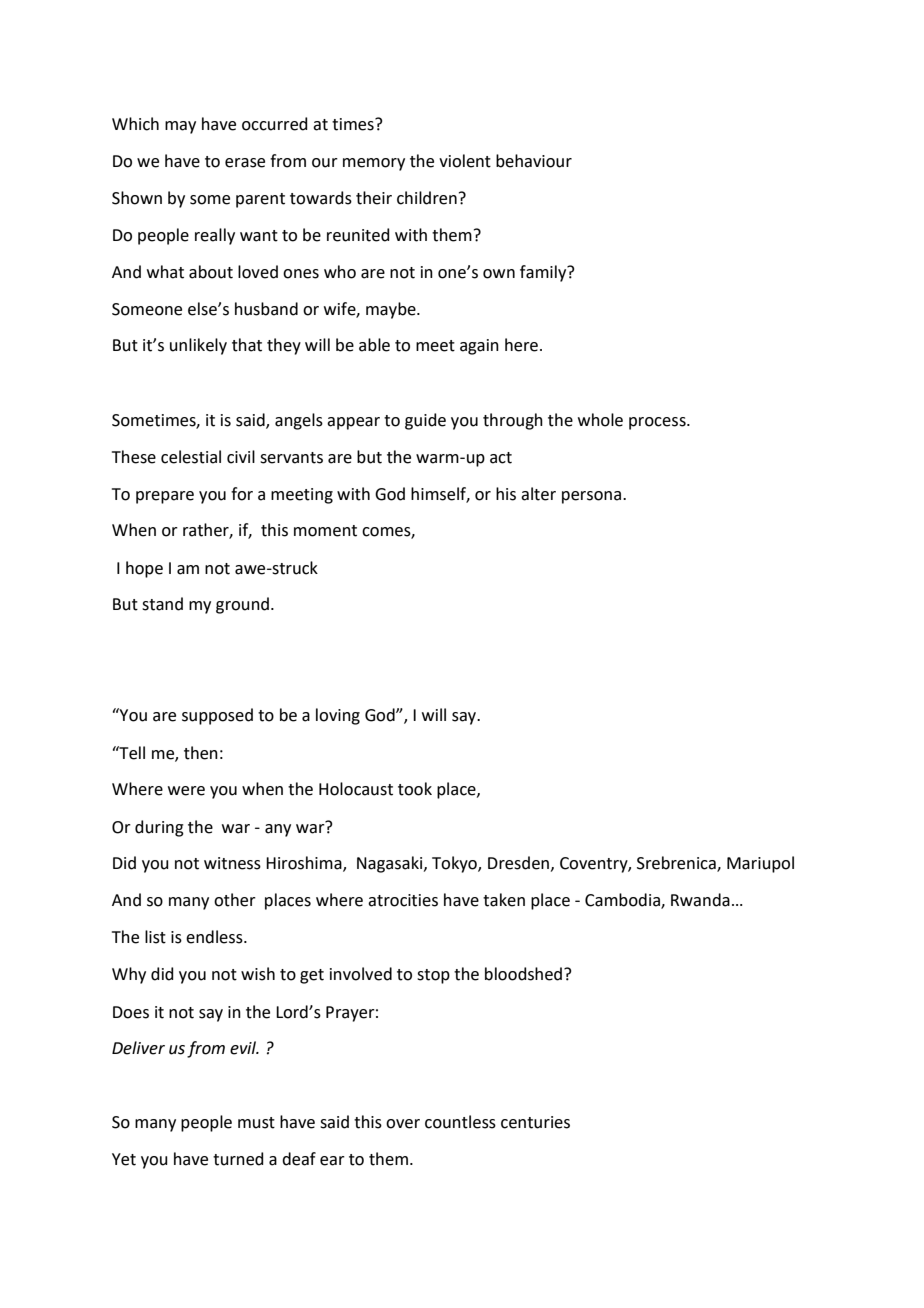  Describe the element at coordinates (238, 1159) in the document. I see `turned` at that location.
